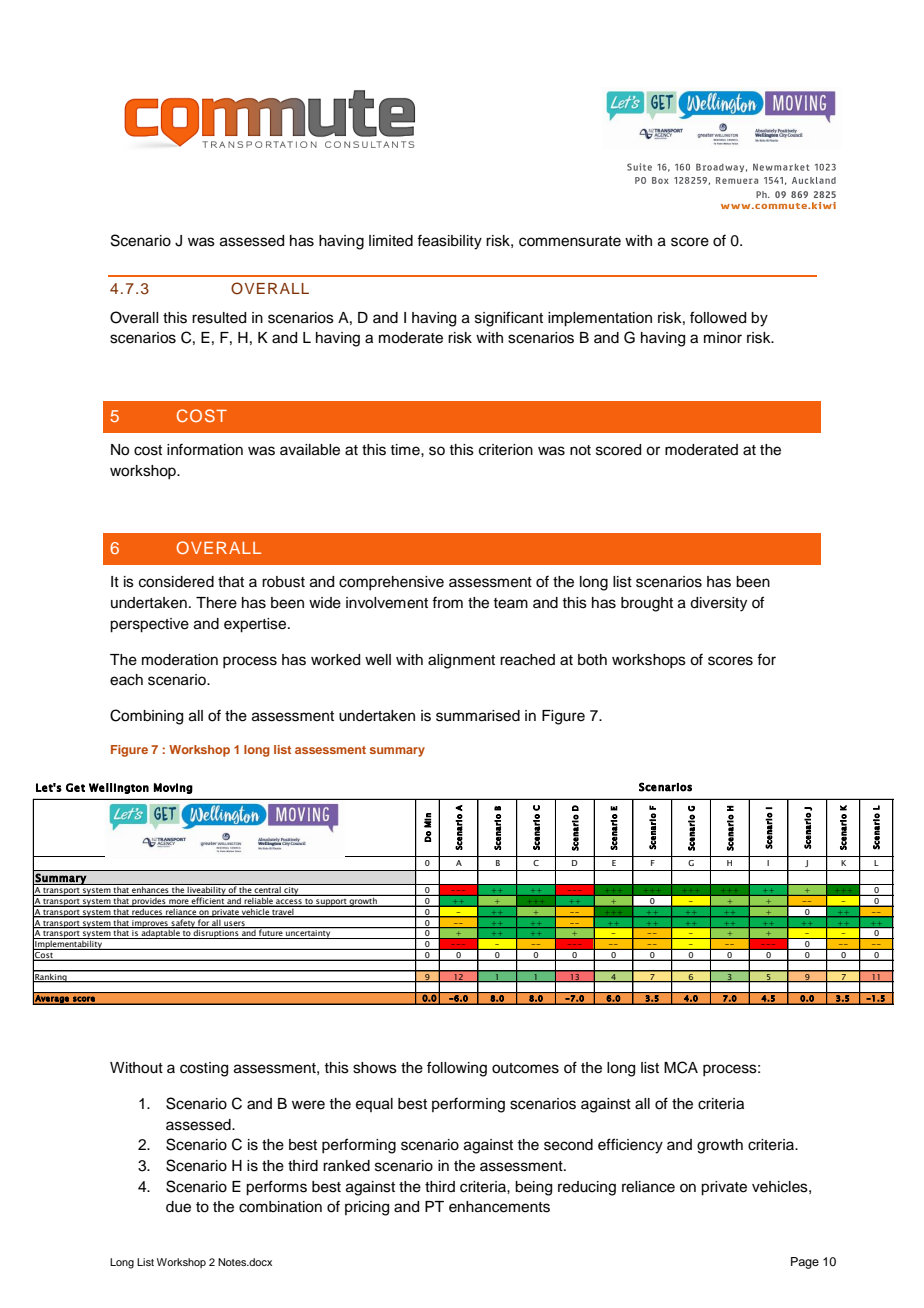 The height and width of the document is (1308, 924). What do you see at coordinates (178, 1207) in the document?
I see `due` at bounding box center [178, 1207].
